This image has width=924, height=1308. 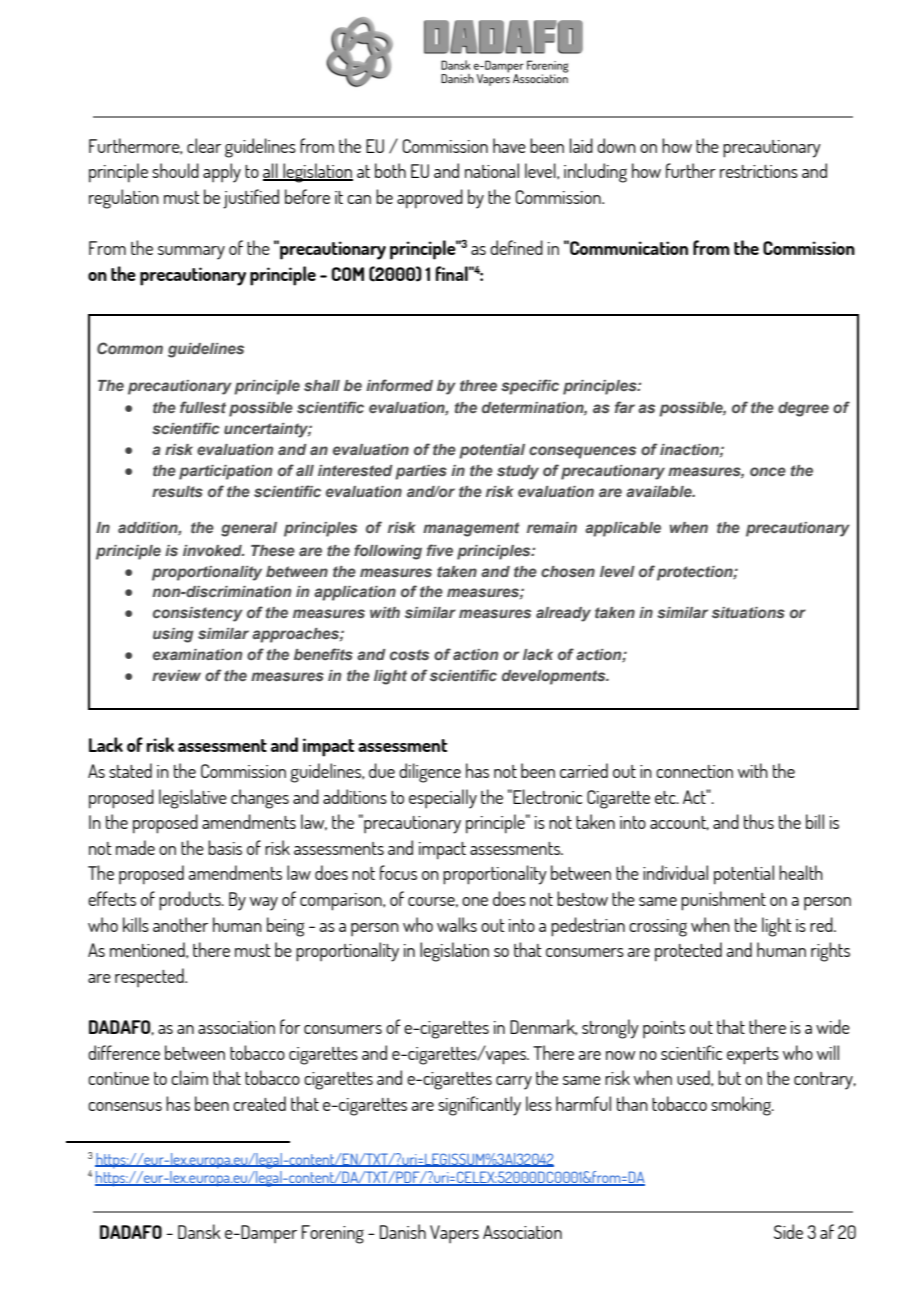 What do you see at coordinates (759, 171) in the image?
I see `restrictions` at bounding box center [759, 171].
